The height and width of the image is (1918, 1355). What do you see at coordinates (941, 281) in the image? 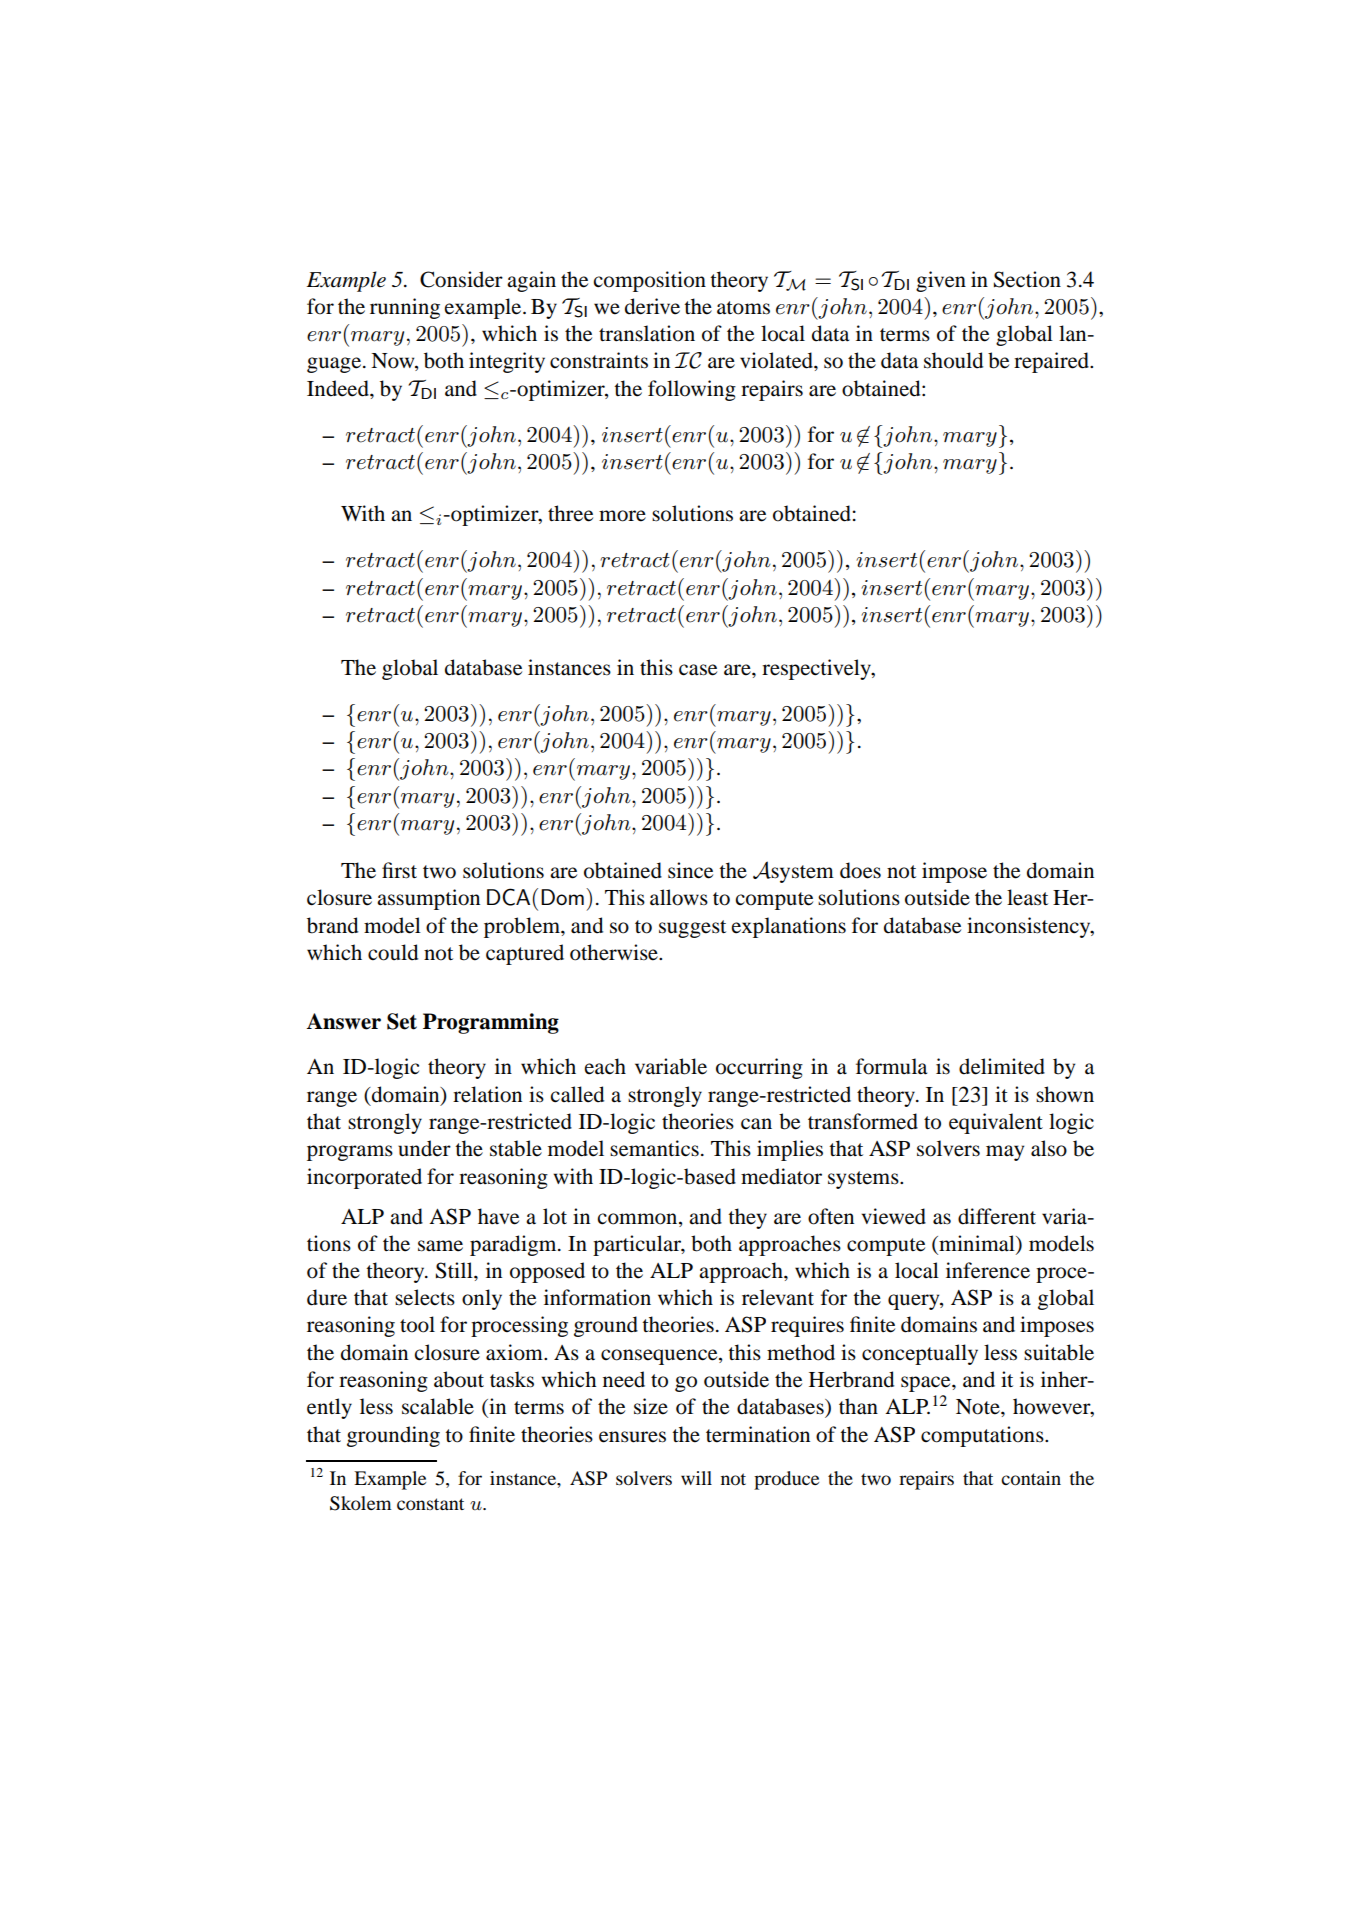
I see `given` at bounding box center [941, 281].
